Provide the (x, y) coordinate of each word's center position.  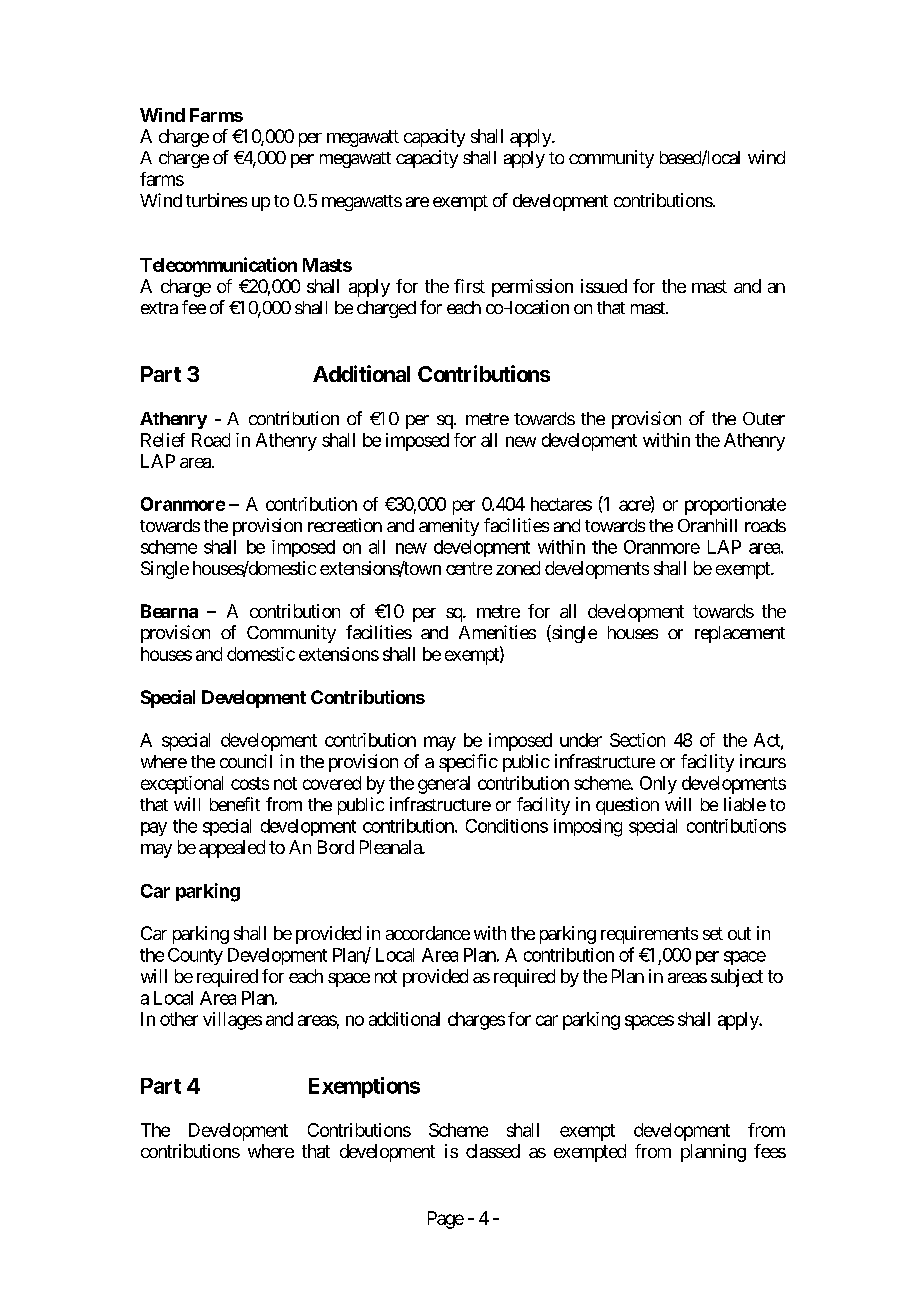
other (179, 1019)
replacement (740, 634)
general (444, 785)
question (627, 806)
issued (604, 286)
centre (469, 568)
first (469, 286)
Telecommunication (218, 264)
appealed (232, 849)
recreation (345, 525)
